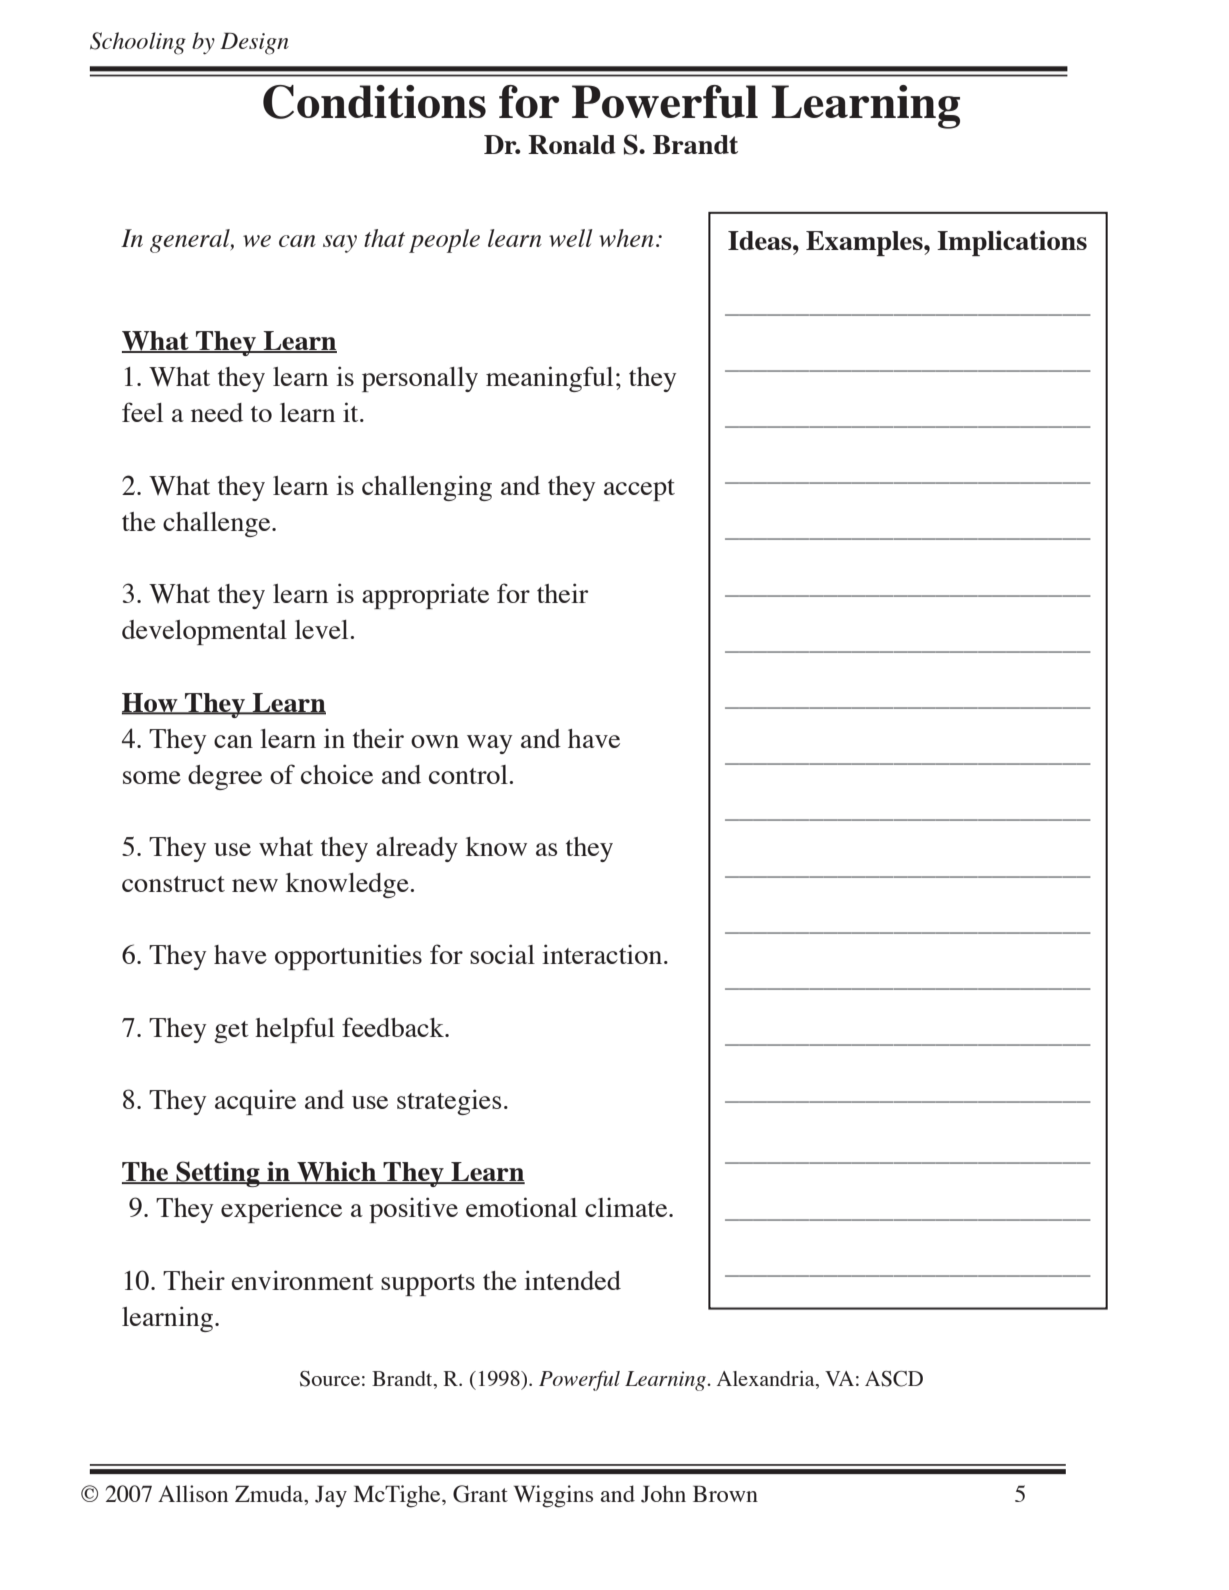  What do you see at coordinates (254, 43) in the screenshot?
I see `Design` at bounding box center [254, 43].
